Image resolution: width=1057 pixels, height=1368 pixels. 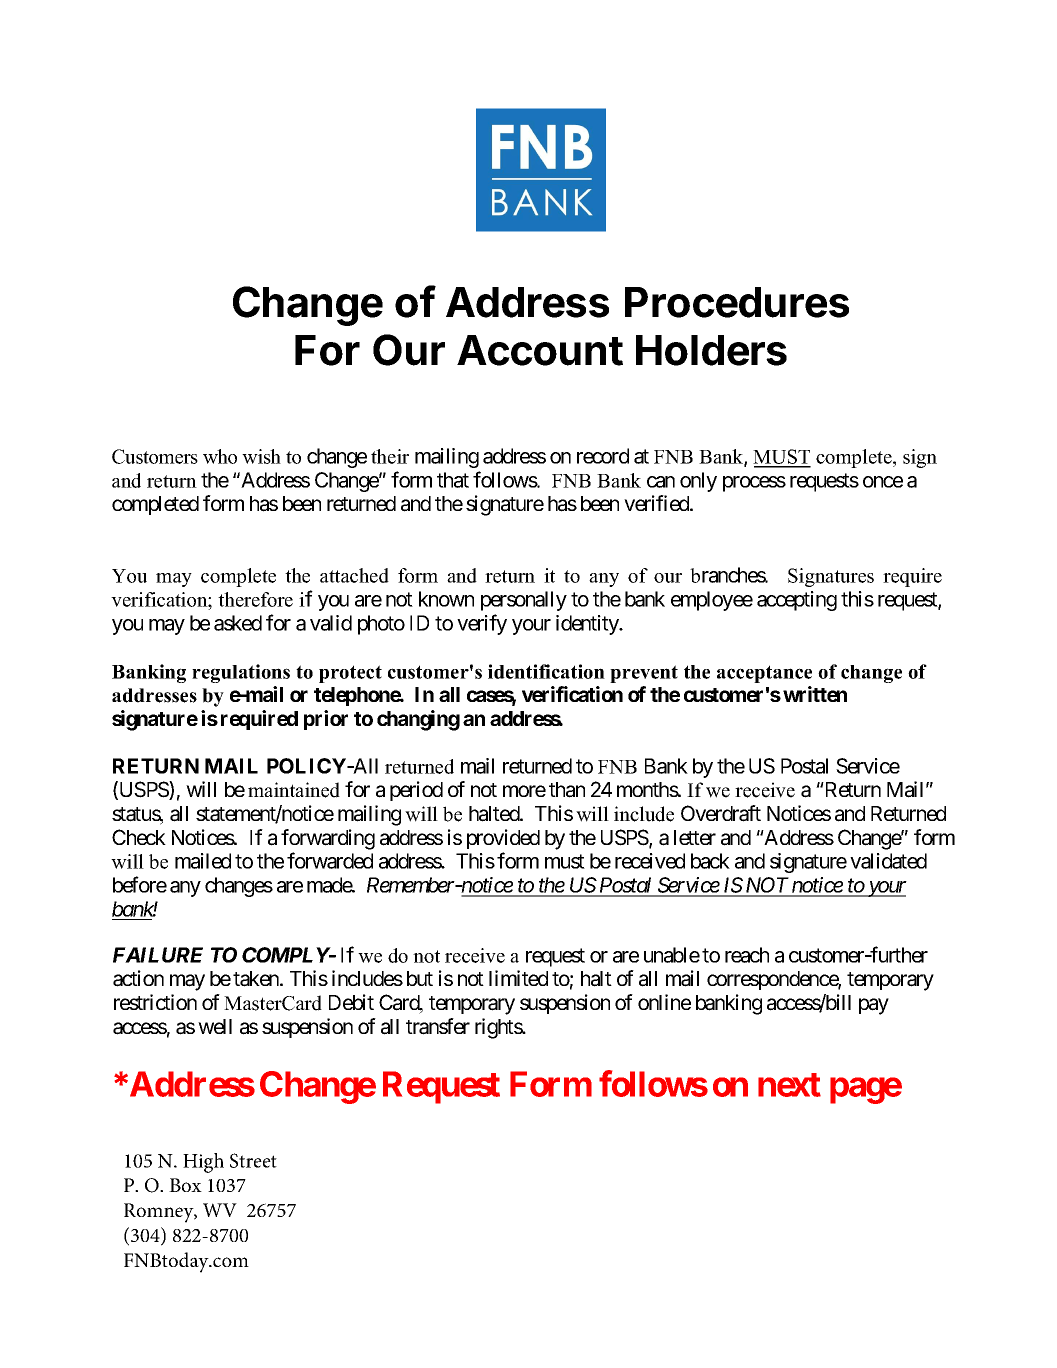 I want to click on transfer, so click(x=438, y=1026).
